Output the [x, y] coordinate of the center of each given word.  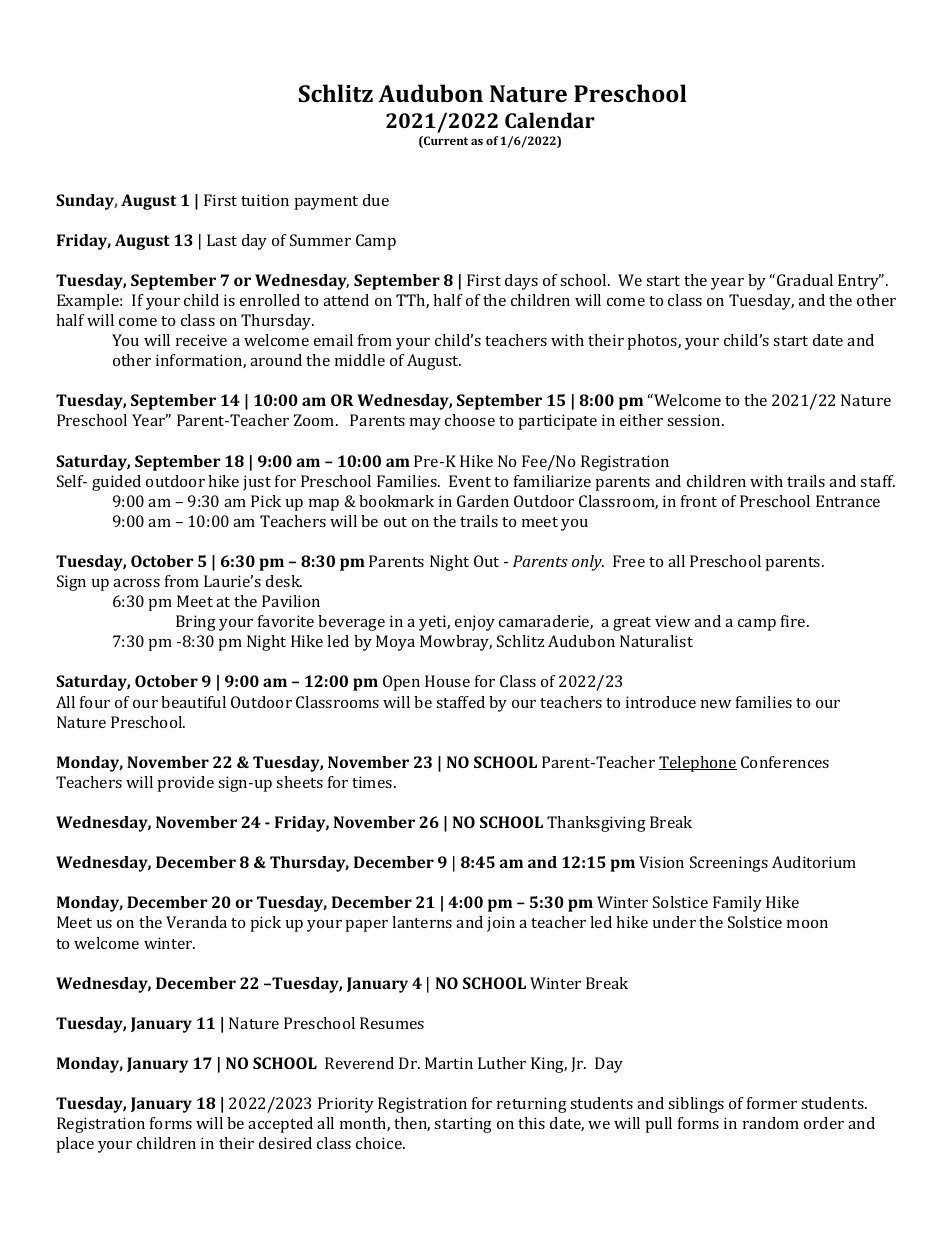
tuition [265, 200]
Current [445, 142]
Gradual [805, 280]
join [501, 924]
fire [794, 621]
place [75, 1145]
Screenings [729, 864]
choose [470, 420]
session [695, 420]
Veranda [196, 922]
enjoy [475, 623]
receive [201, 340]
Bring [196, 623]
